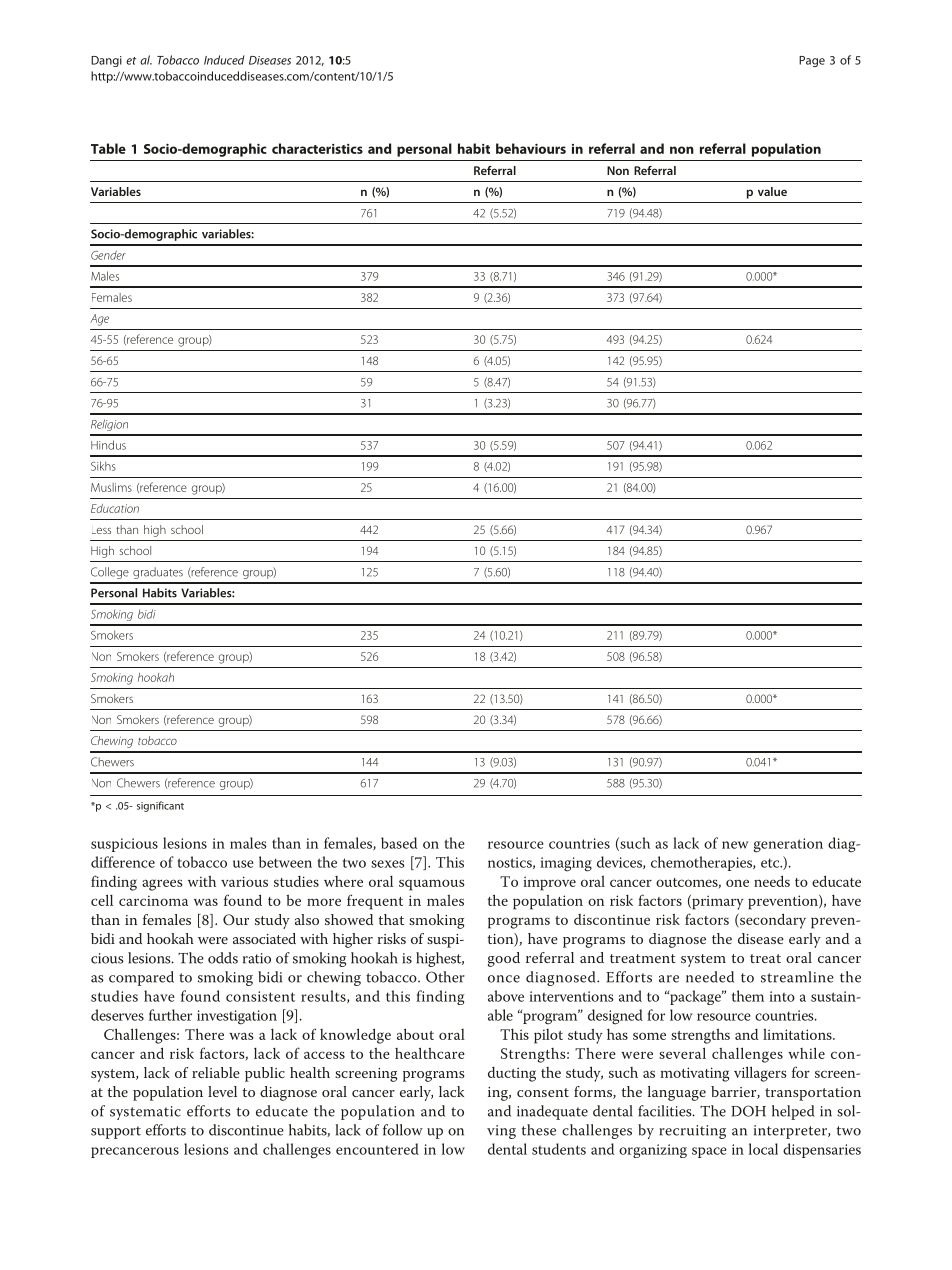  I want to click on level, so click(222, 1091).
